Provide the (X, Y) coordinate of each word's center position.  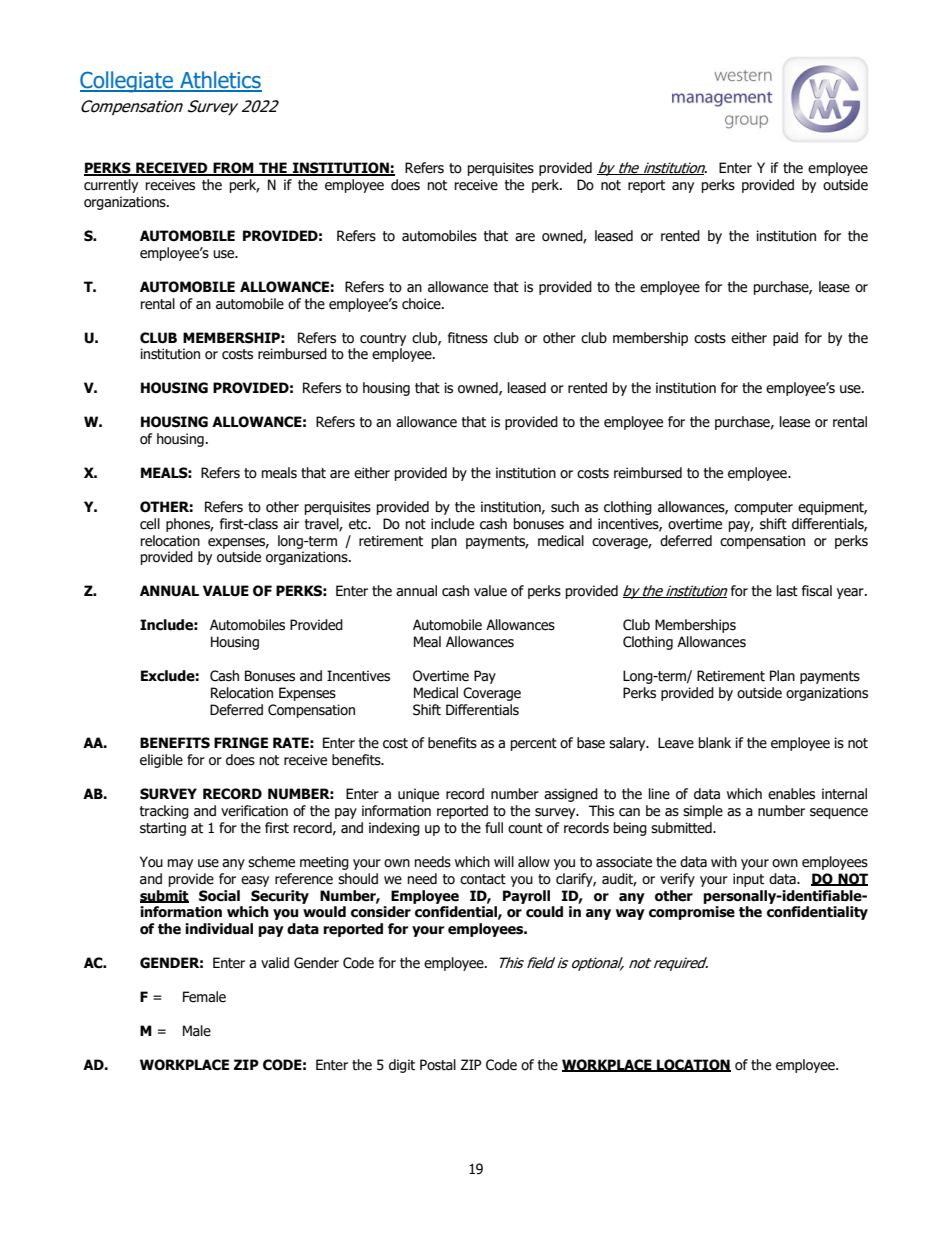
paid (785, 339)
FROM (233, 169)
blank (715, 742)
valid (275, 963)
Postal (438, 1065)
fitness (468, 338)
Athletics (220, 81)
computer (763, 508)
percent (534, 744)
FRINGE (241, 743)
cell (150, 524)
